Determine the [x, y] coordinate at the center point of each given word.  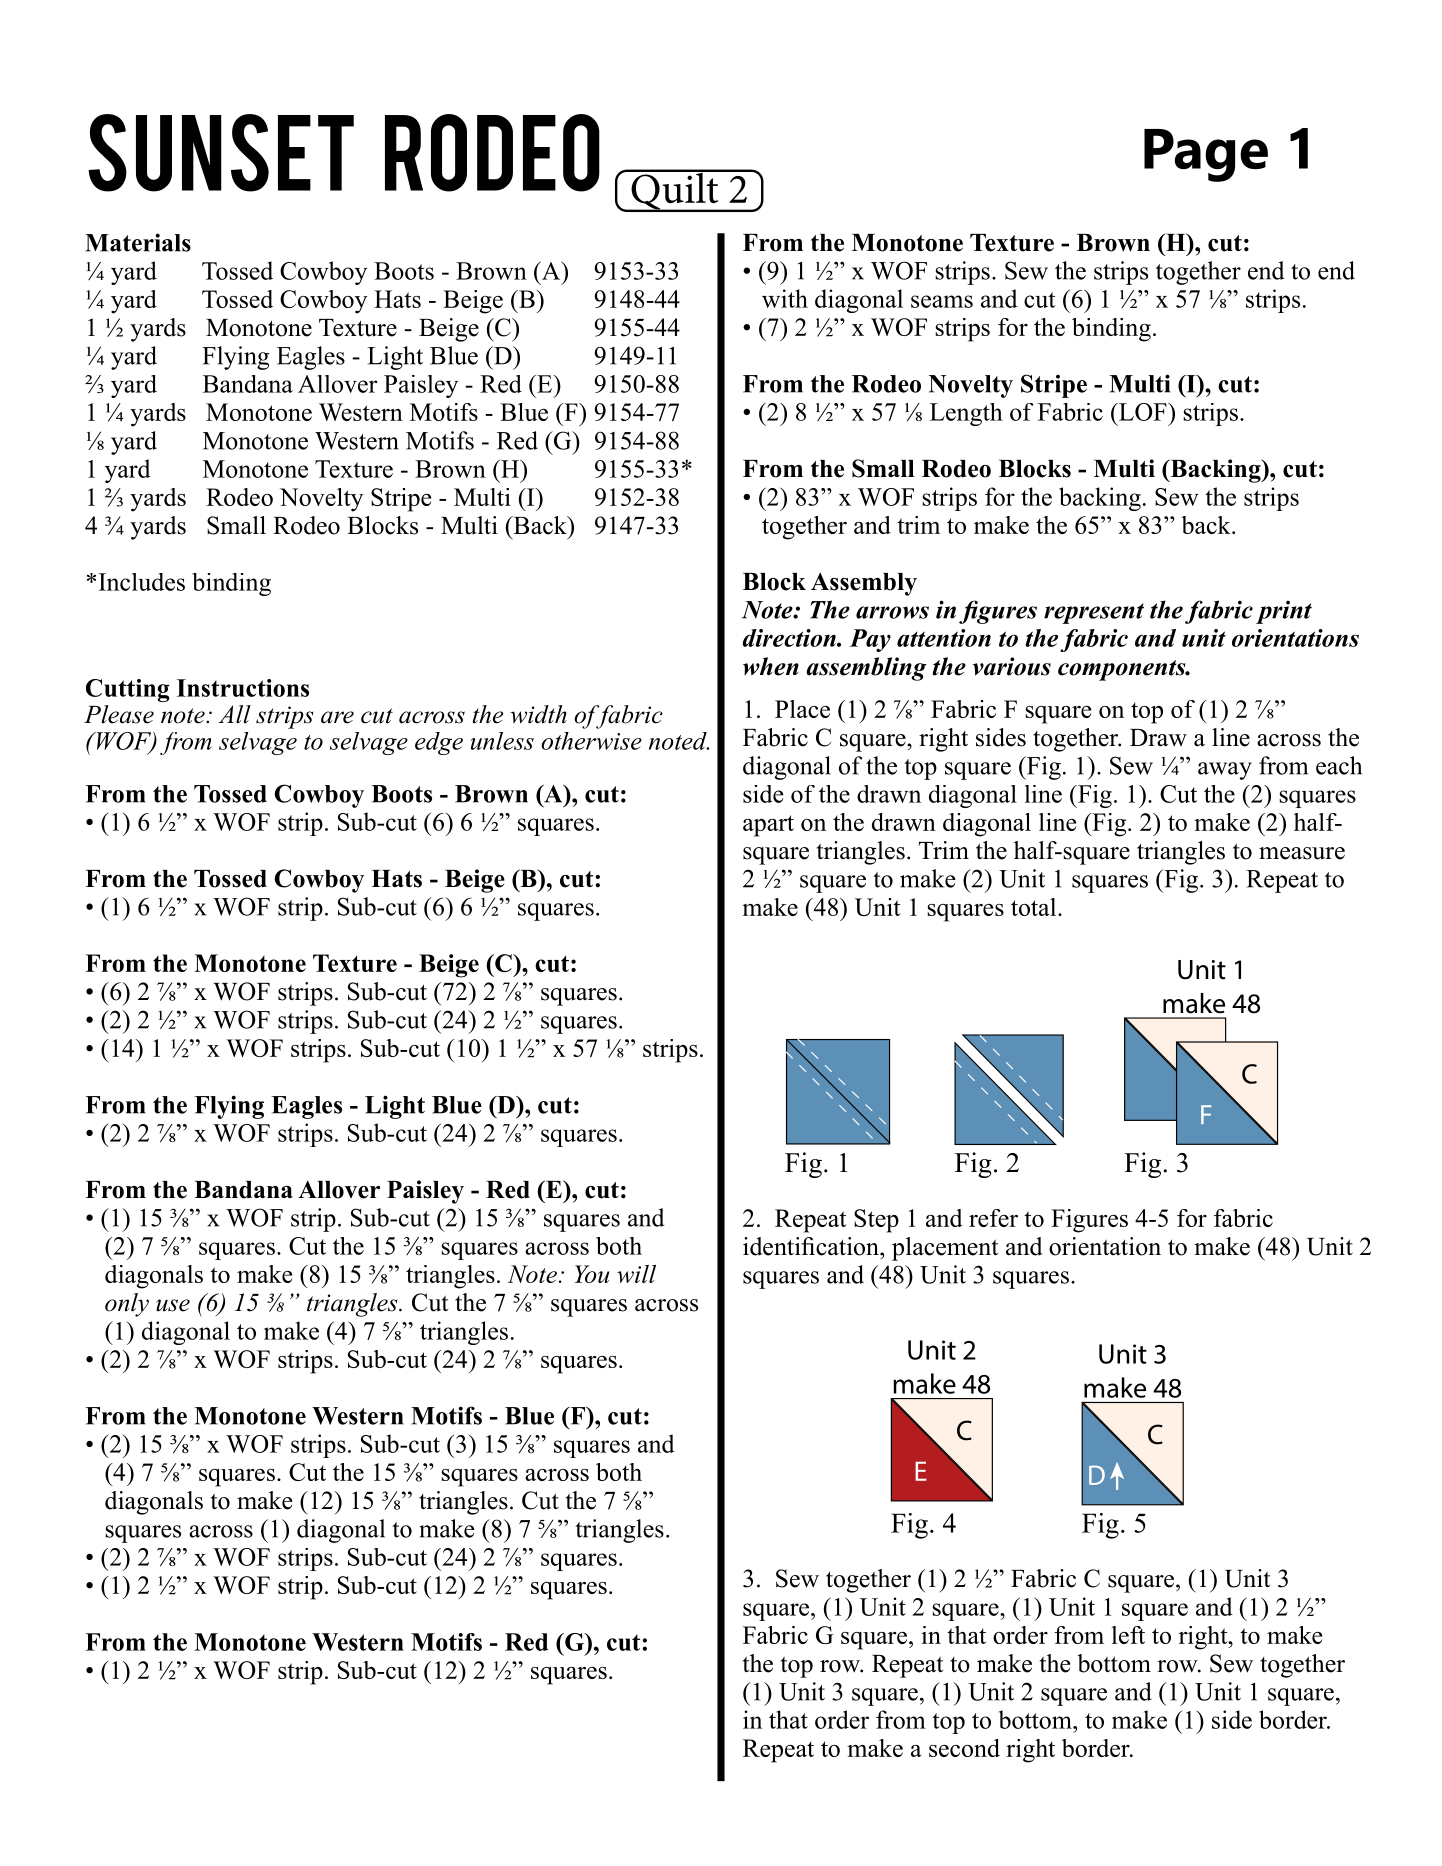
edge [439, 743]
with [785, 298]
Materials [138, 242]
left [1128, 1635]
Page [1206, 155]
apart [768, 826]
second [964, 1748]
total [1035, 907]
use [173, 1305]
